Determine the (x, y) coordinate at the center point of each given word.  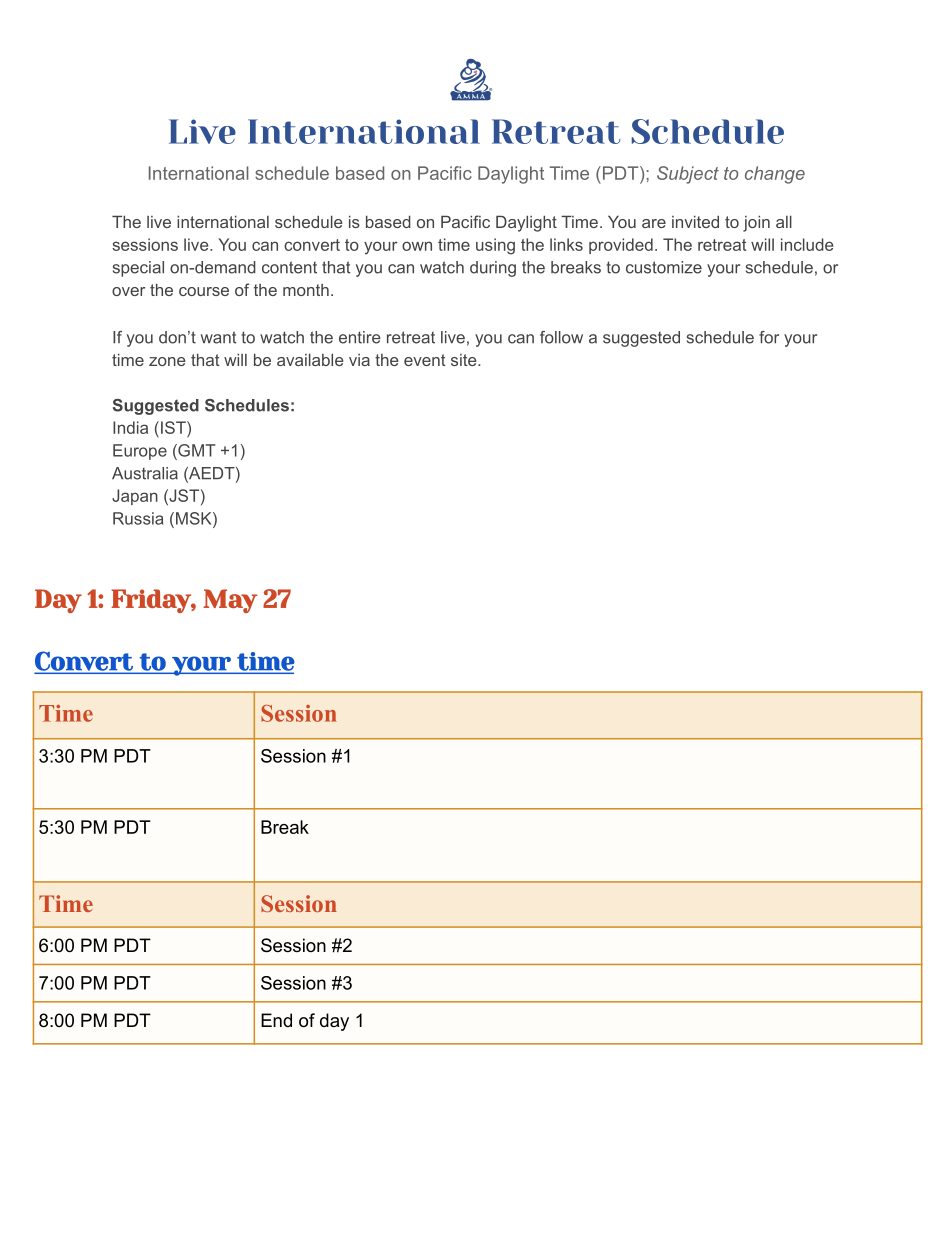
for (769, 337)
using (495, 246)
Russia (138, 518)
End (276, 1020)
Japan (135, 497)
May (230, 601)
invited (695, 221)
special (138, 269)
